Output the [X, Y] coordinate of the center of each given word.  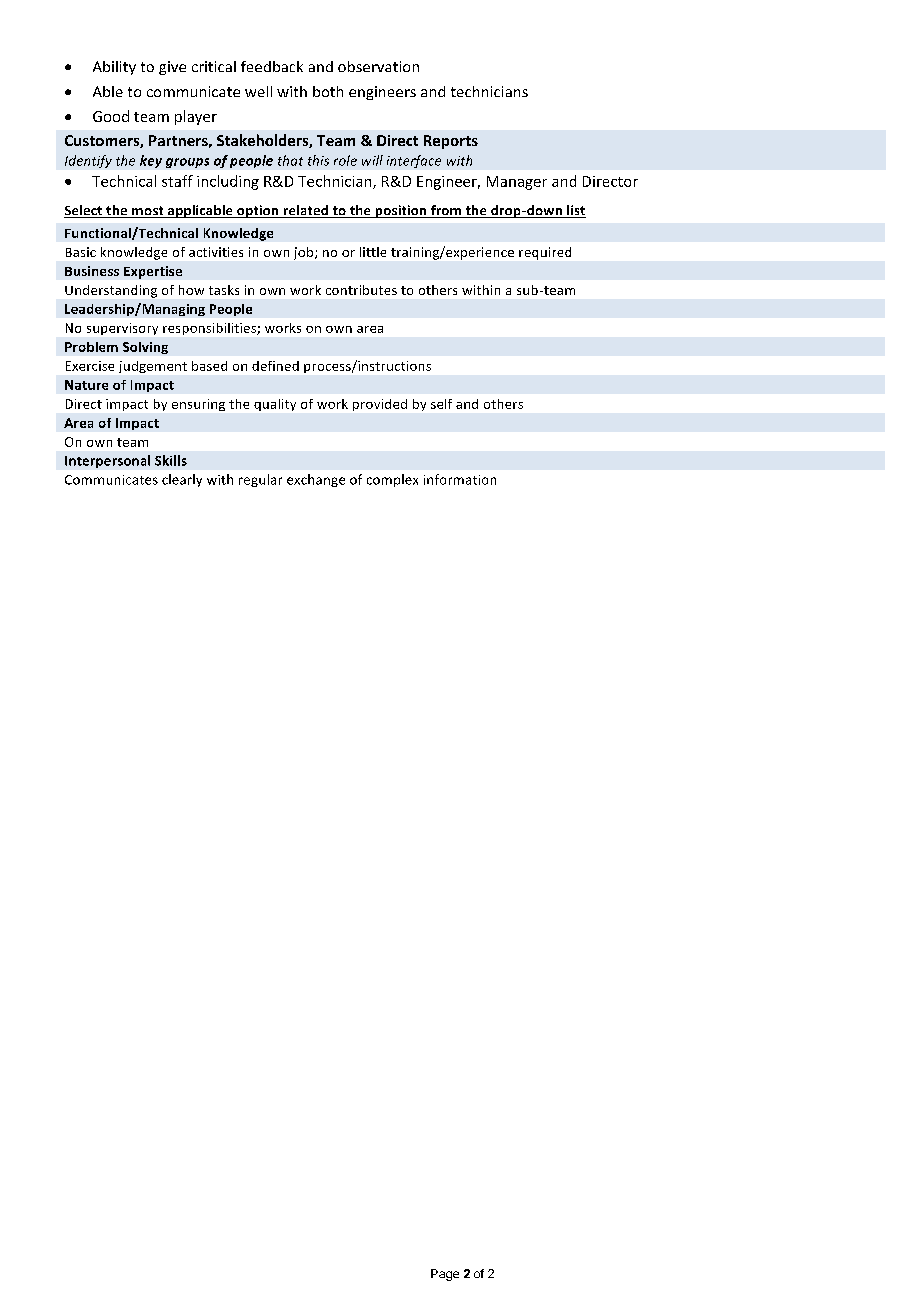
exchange [316, 480]
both [328, 91]
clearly [182, 480]
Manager [517, 183]
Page [445, 1275]
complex [392, 480]
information [460, 479]
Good [111, 116]
